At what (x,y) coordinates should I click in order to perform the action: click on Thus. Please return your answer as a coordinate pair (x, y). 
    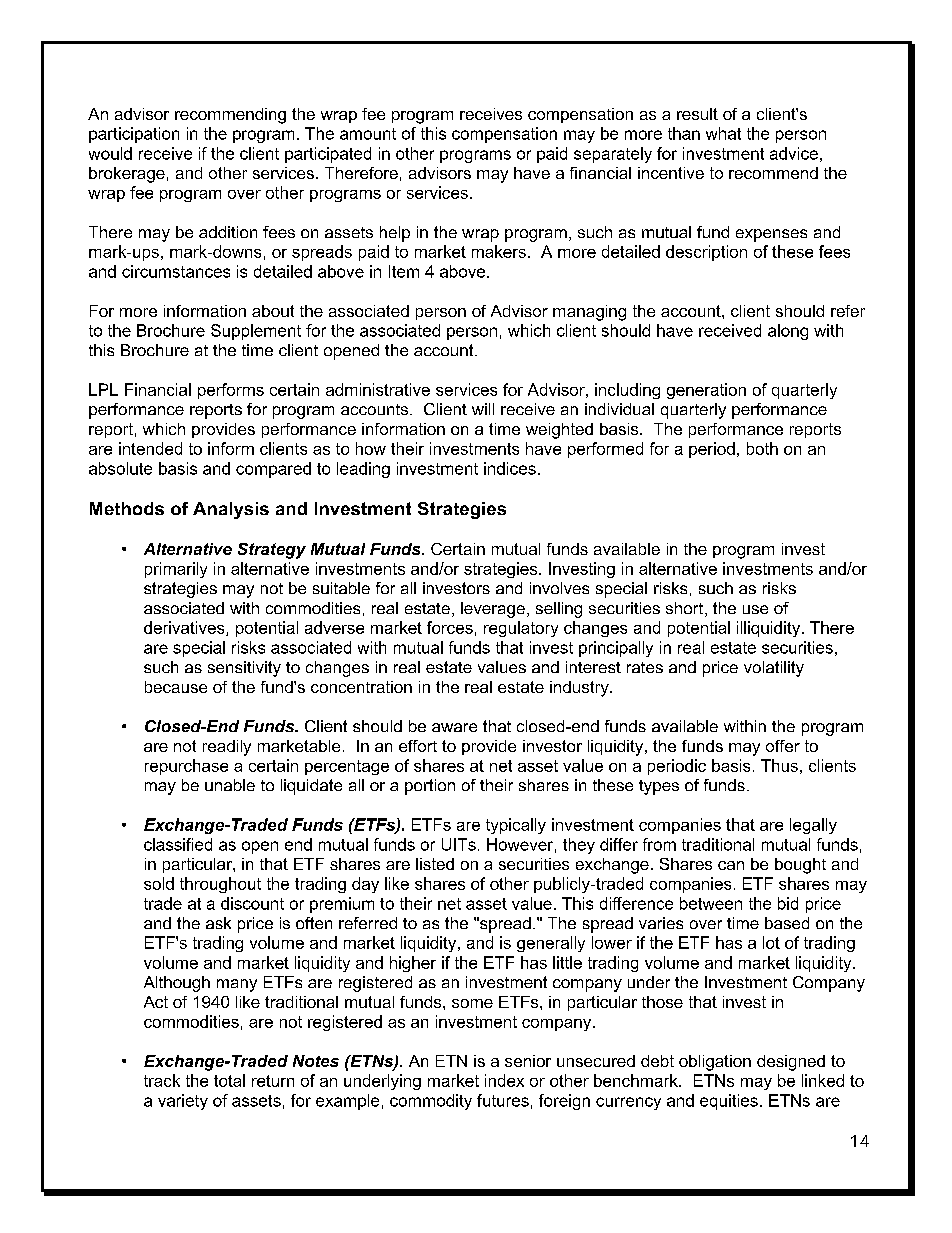
    Looking at the image, I should click on (779, 765).
